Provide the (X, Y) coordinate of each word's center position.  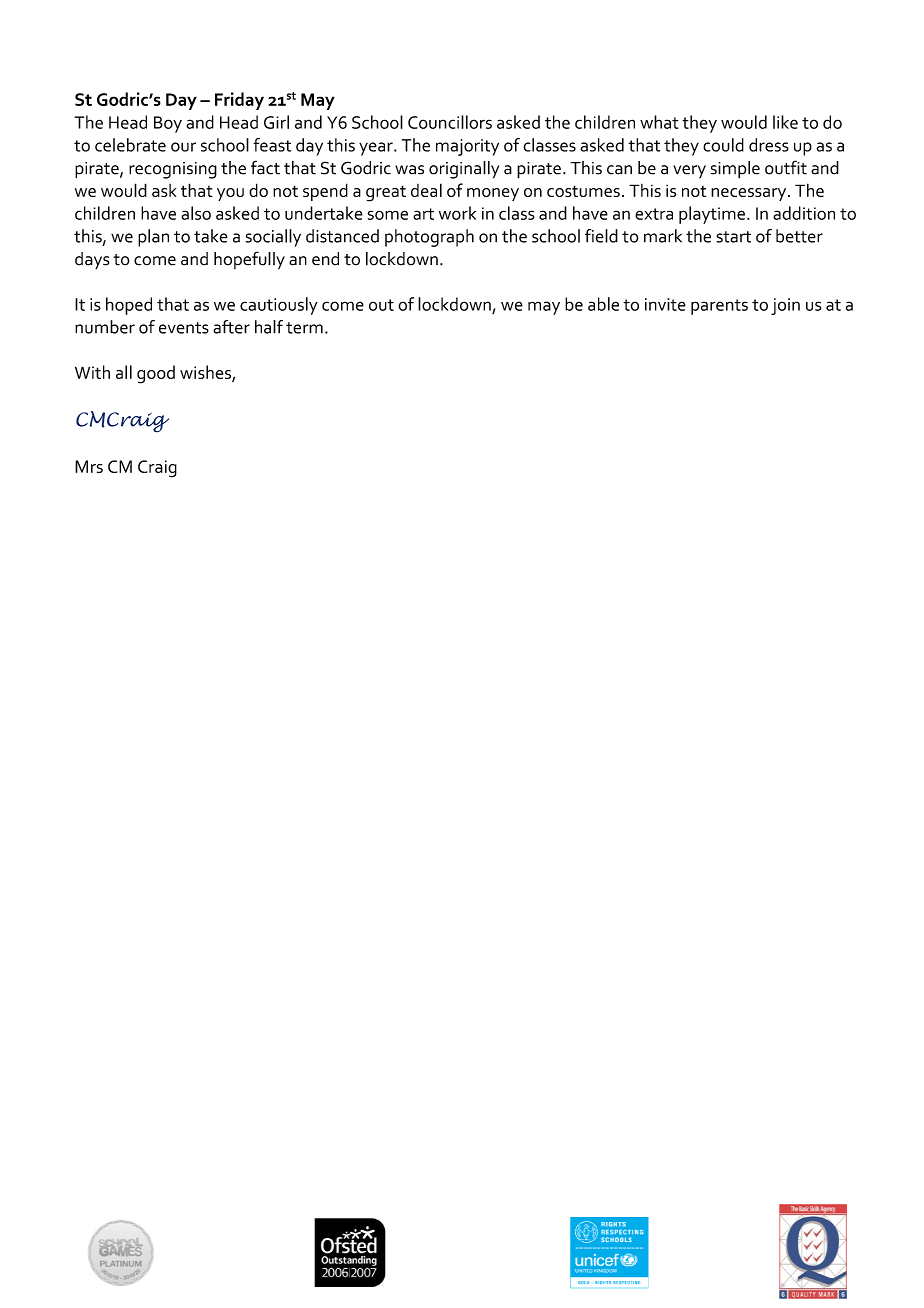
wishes (206, 373)
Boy (168, 124)
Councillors (450, 122)
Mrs (89, 466)
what (659, 122)
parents (719, 307)
